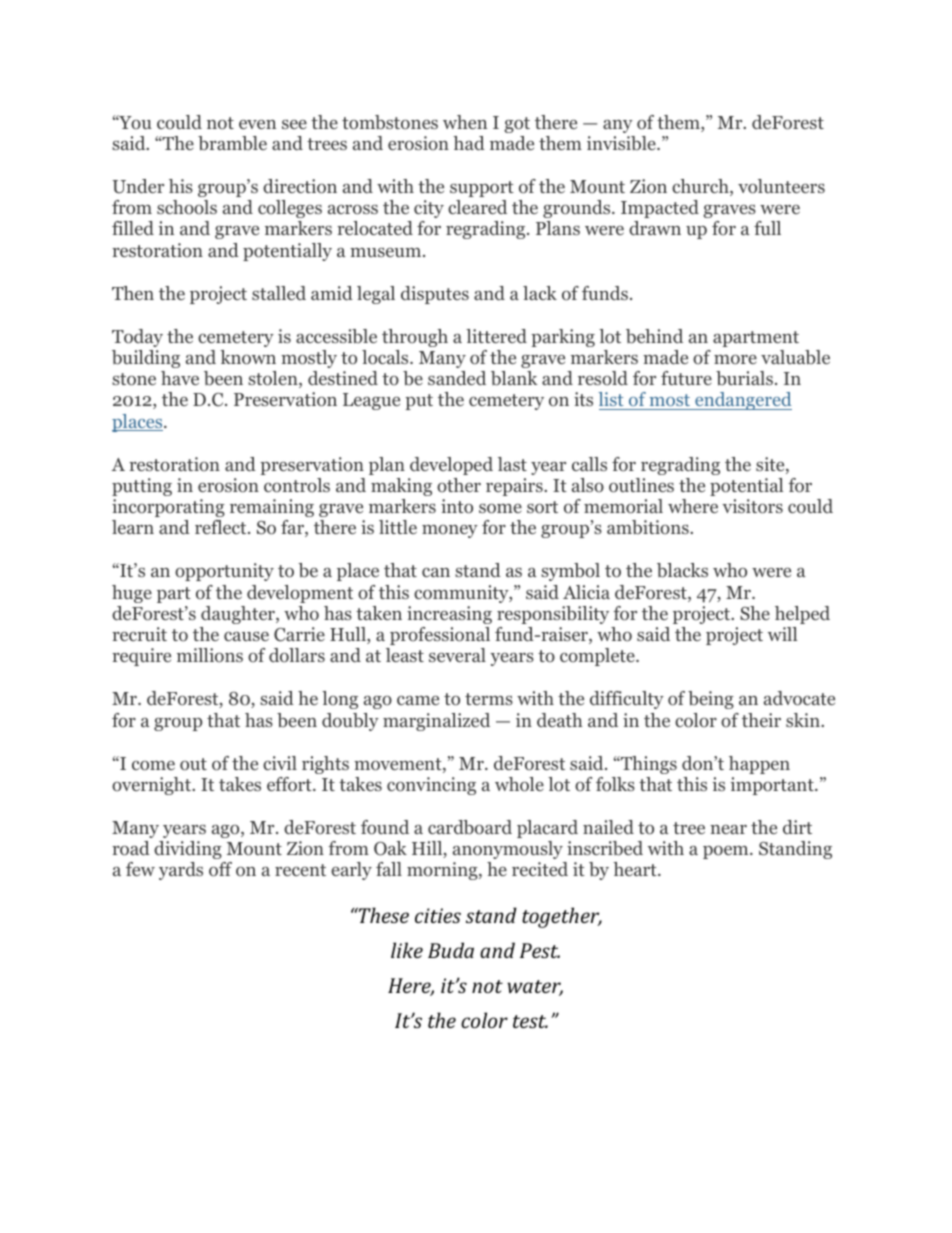 The image size is (952, 1233). I want to click on sanded, so click(457, 378).
